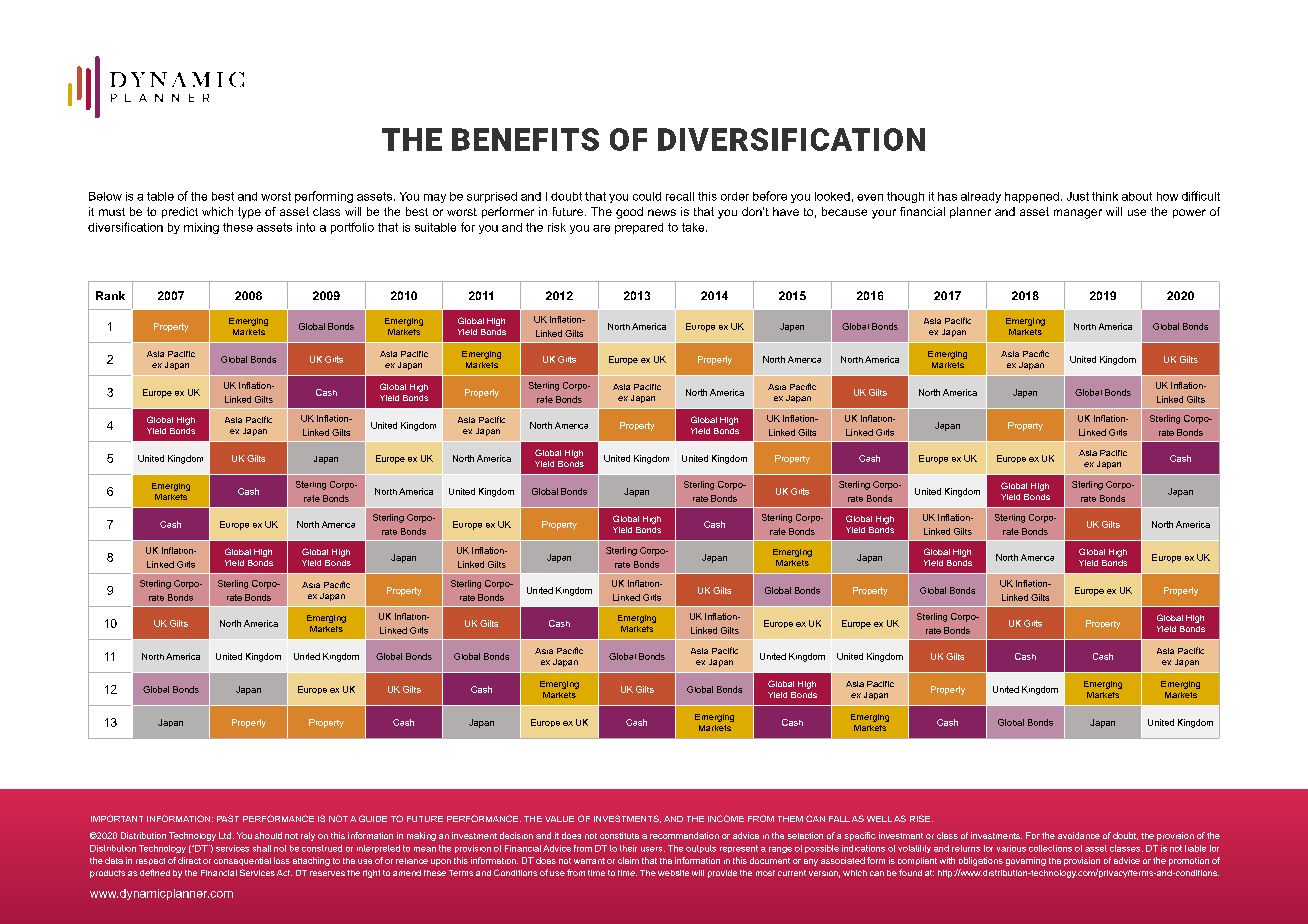  What do you see at coordinates (249, 213) in the screenshot?
I see `type` at bounding box center [249, 213].
